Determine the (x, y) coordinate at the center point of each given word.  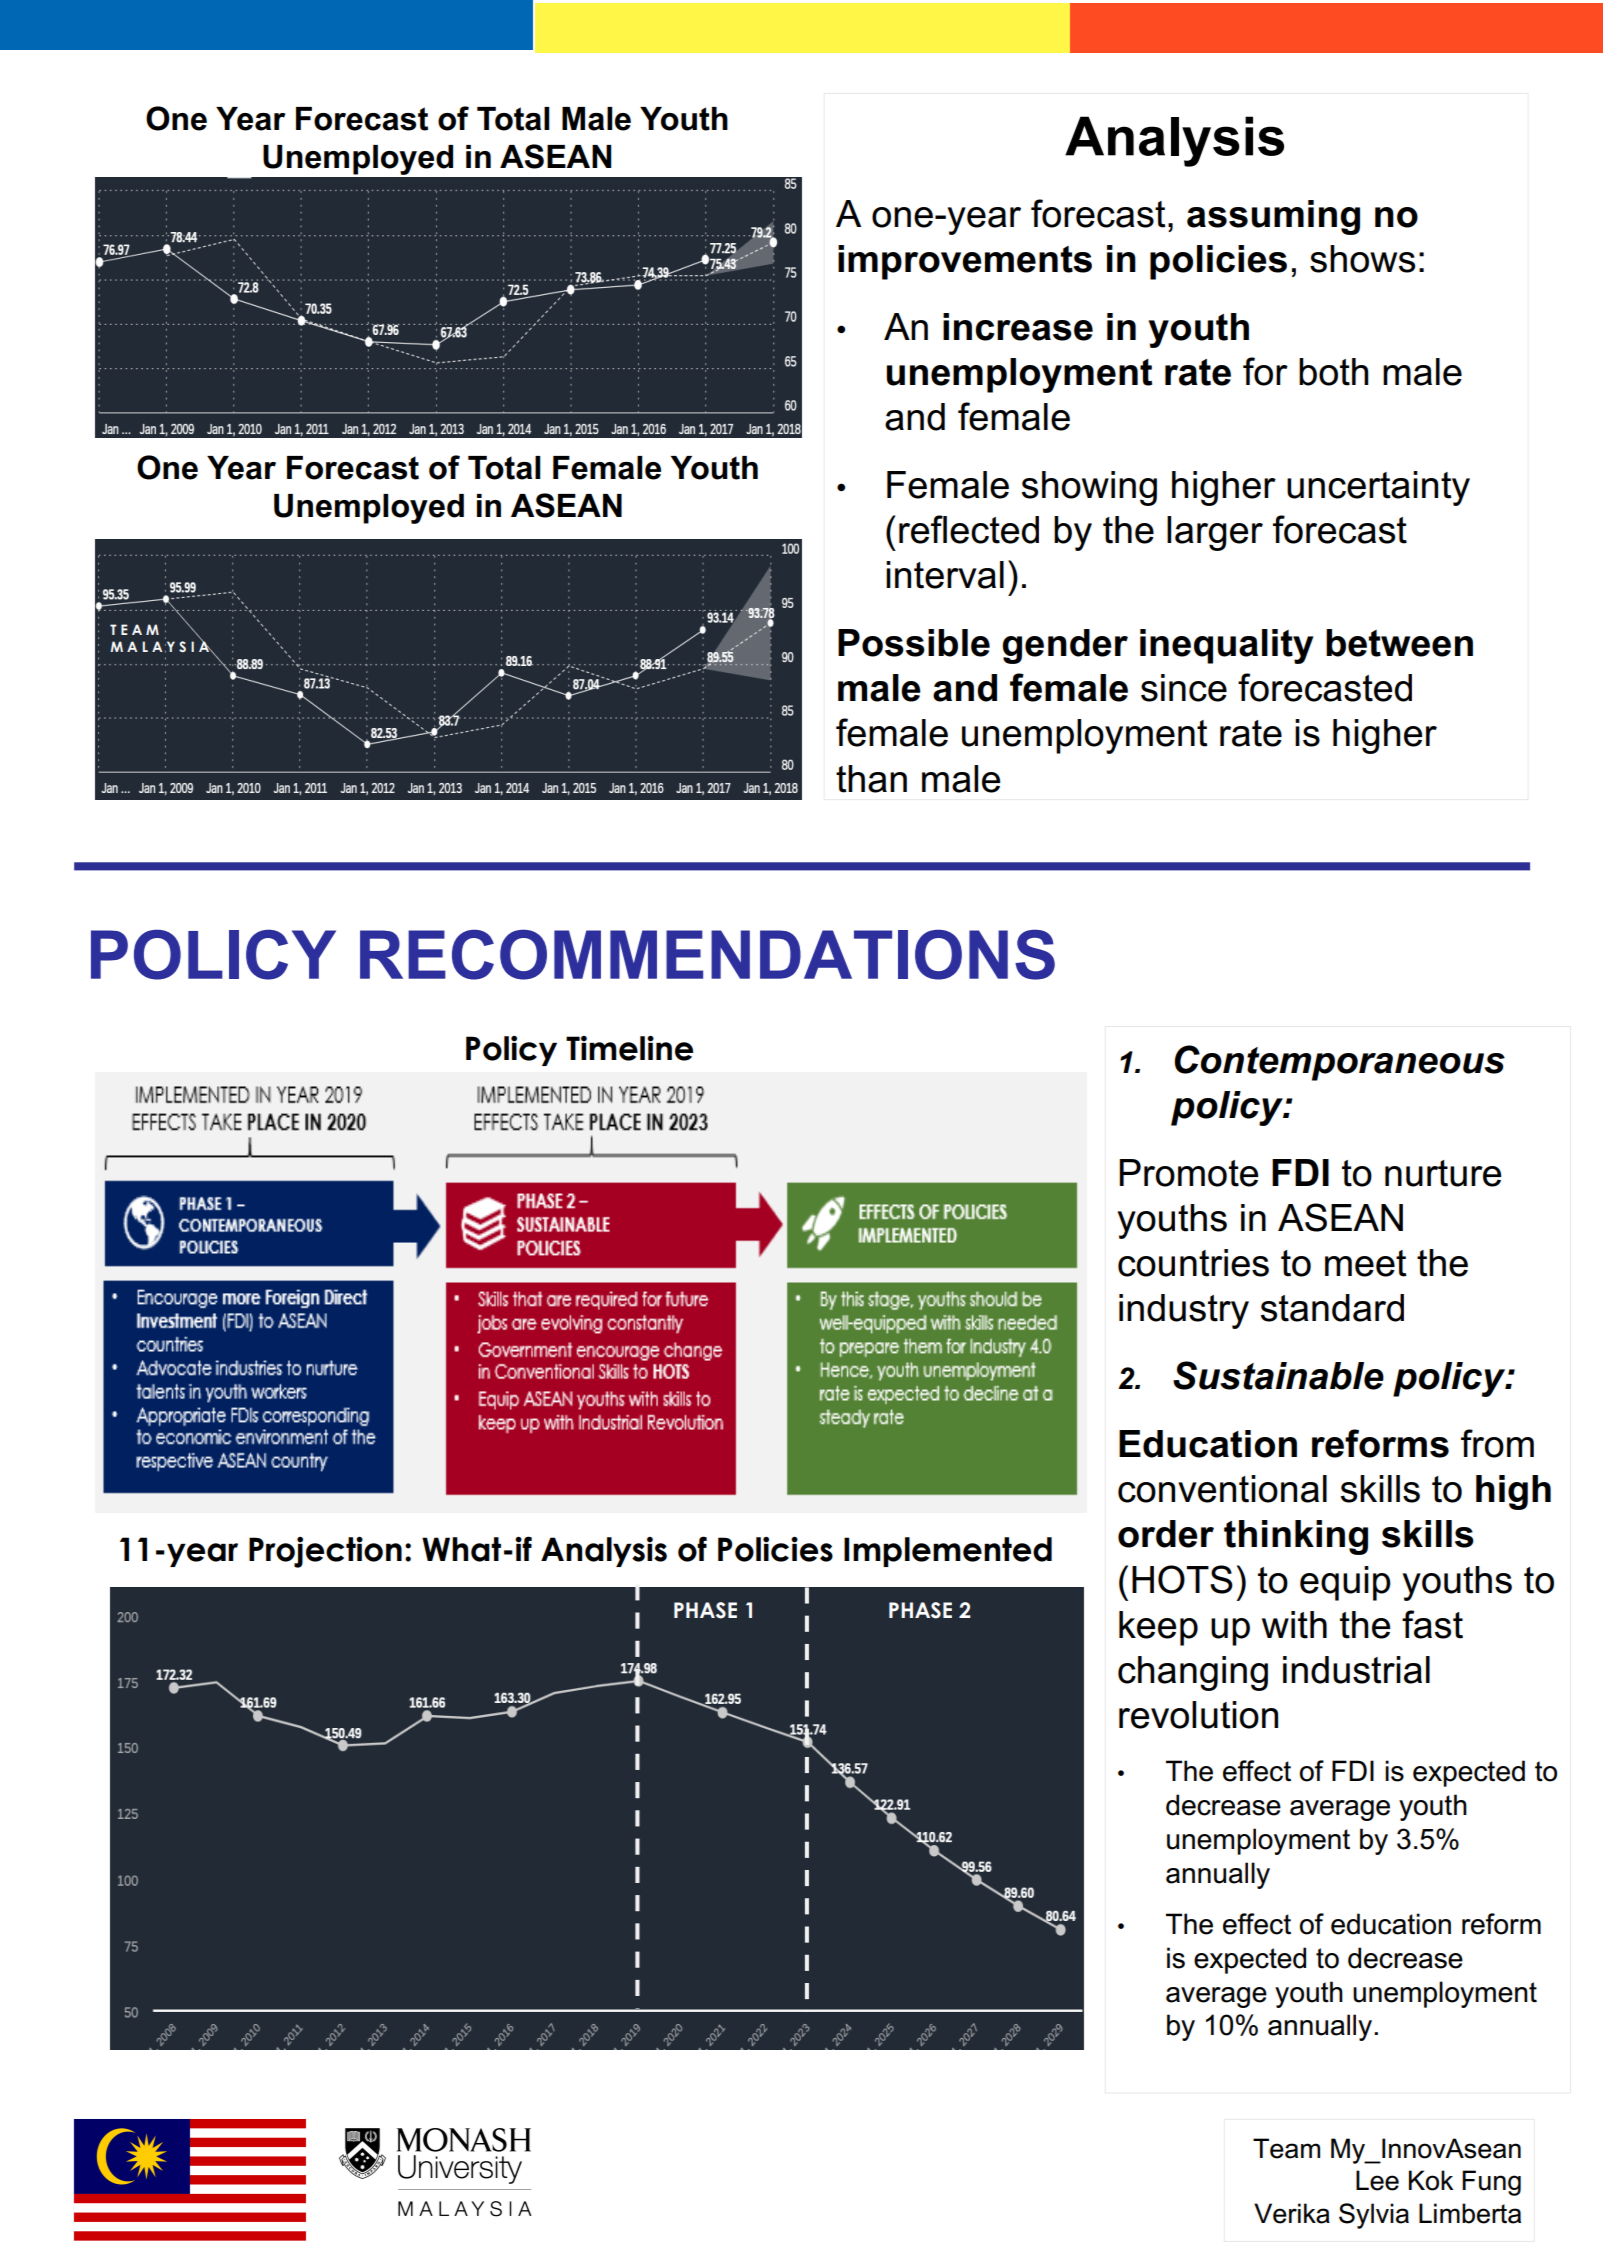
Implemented (948, 1552)
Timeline (629, 1048)
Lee (1377, 2180)
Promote (1188, 1173)
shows (1362, 259)
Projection (325, 1552)
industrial (1356, 1670)
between (1399, 643)
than (871, 779)
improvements (965, 262)
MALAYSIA (161, 646)
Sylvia (1374, 2216)
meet (1366, 1263)
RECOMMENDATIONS (707, 954)
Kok (1431, 2180)
